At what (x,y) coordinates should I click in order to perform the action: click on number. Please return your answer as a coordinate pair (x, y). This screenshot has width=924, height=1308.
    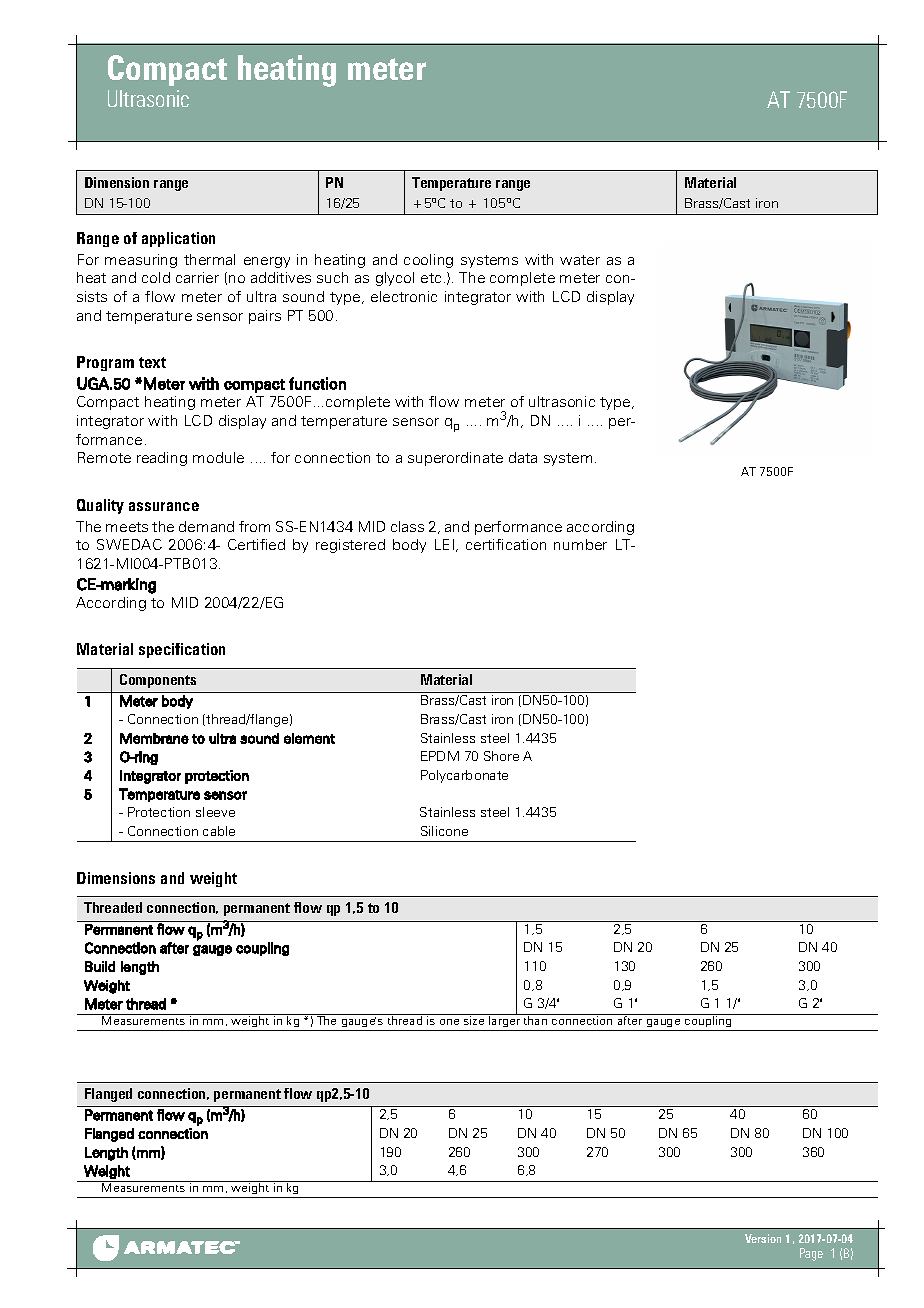
    Looking at the image, I should click on (580, 544).
